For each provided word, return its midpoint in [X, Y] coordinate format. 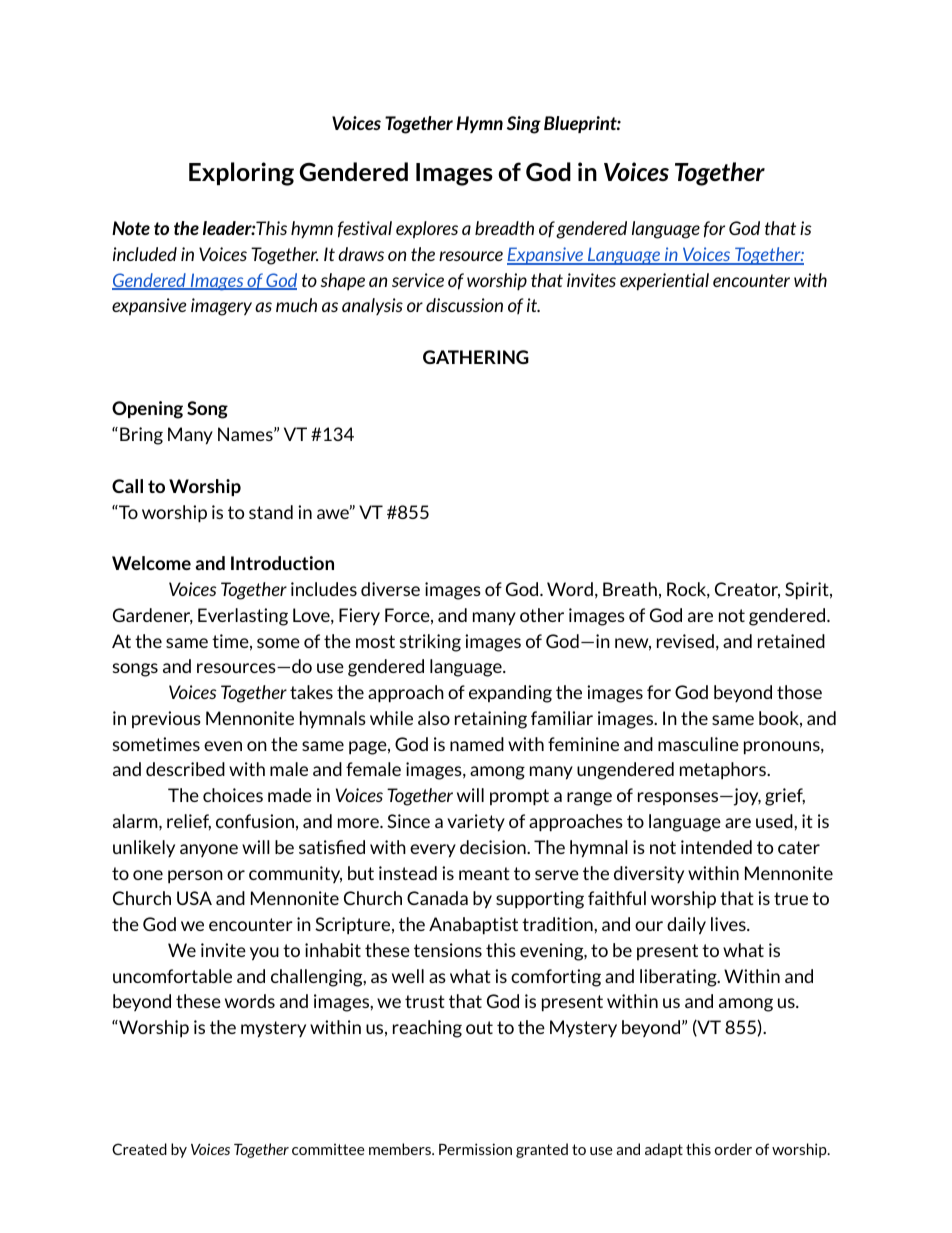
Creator [747, 590]
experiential [664, 282]
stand [271, 512]
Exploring [241, 174]
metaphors [724, 771]
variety [476, 823]
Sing [524, 125]
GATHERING [476, 357]
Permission [475, 1149]
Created [139, 1149]
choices [233, 795]
